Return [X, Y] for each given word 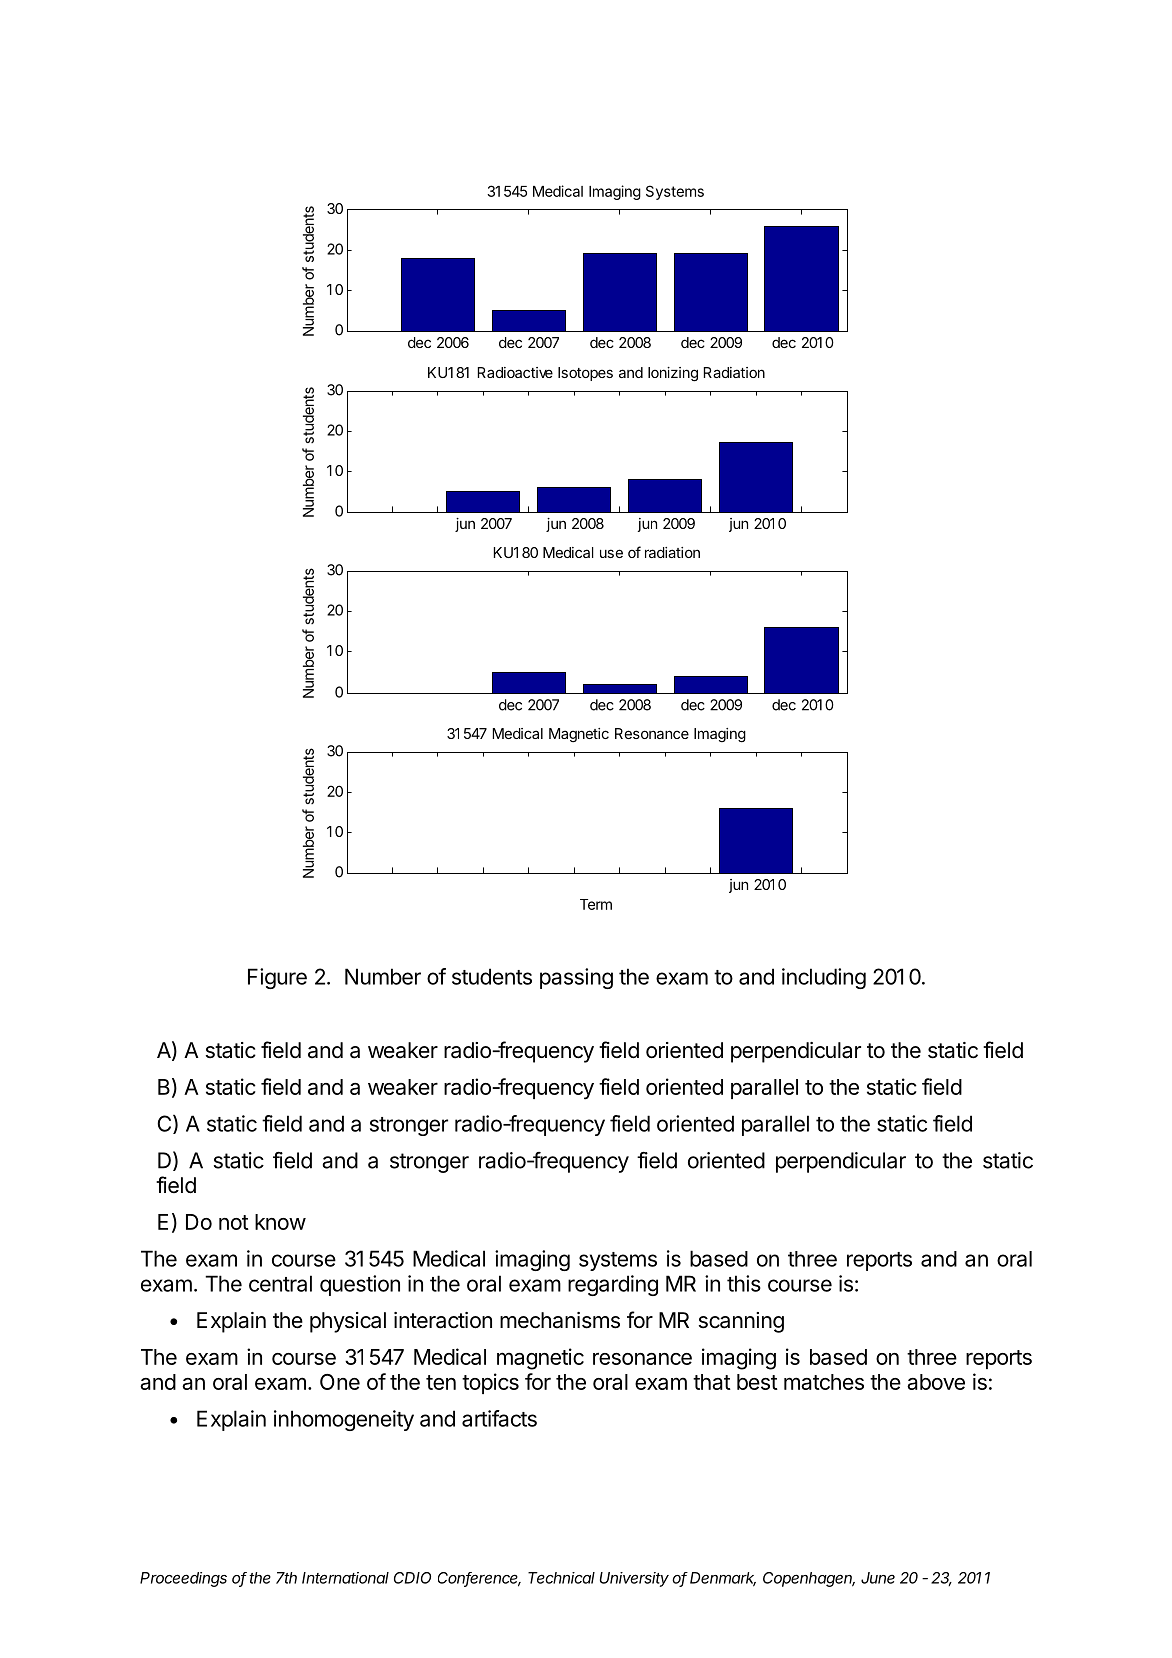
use [611, 553]
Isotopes [585, 374]
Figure [277, 978]
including [824, 978]
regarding [613, 1285]
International [345, 1578]
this [744, 1283]
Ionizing [673, 374]
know [280, 1222]
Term [596, 904]
